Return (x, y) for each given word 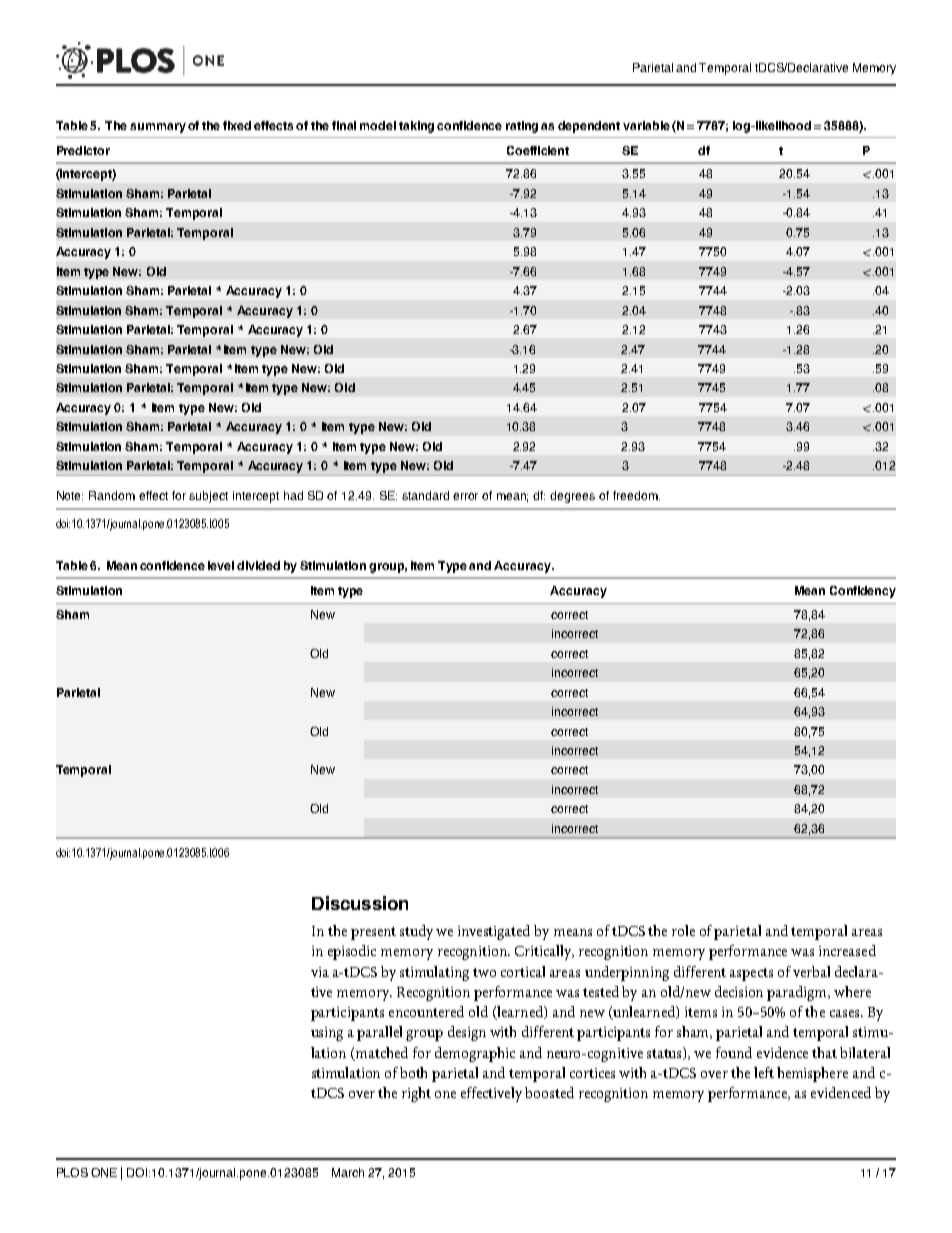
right (416, 1094)
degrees (572, 497)
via (320, 972)
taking (416, 127)
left (764, 1072)
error (465, 496)
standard (425, 495)
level (221, 565)
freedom (636, 495)
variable (646, 125)
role (683, 930)
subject (208, 497)
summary (158, 128)
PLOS (72, 1172)
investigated (494, 932)
